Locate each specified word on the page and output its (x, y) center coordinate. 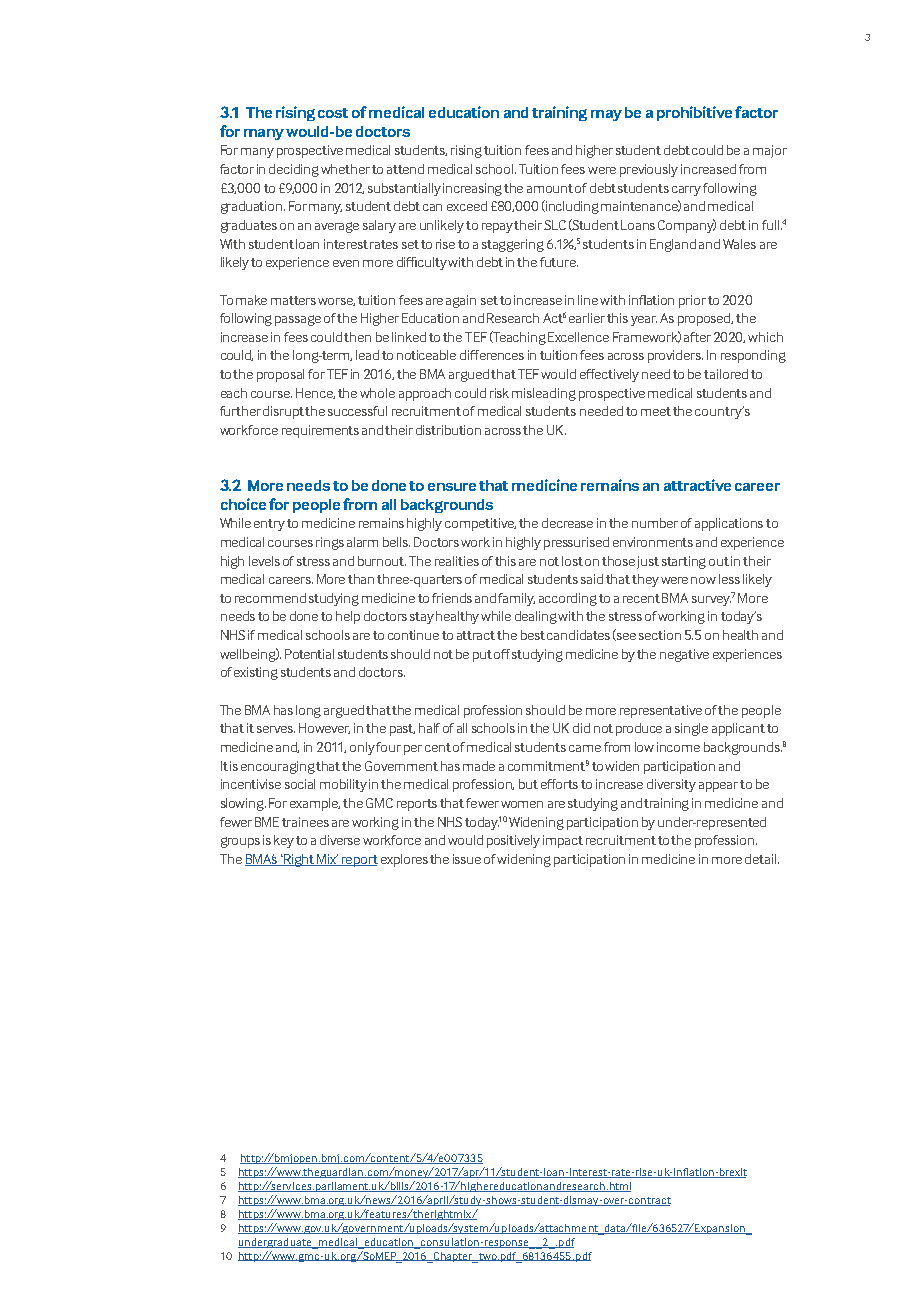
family (516, 599)
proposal (280, 375)
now (703, 580)
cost (333, 113)
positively (513, 841)
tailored (726, 374)
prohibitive (694, 113)
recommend (270, 598)
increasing (472, 189)
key (284, 841)
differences (492, 355)
